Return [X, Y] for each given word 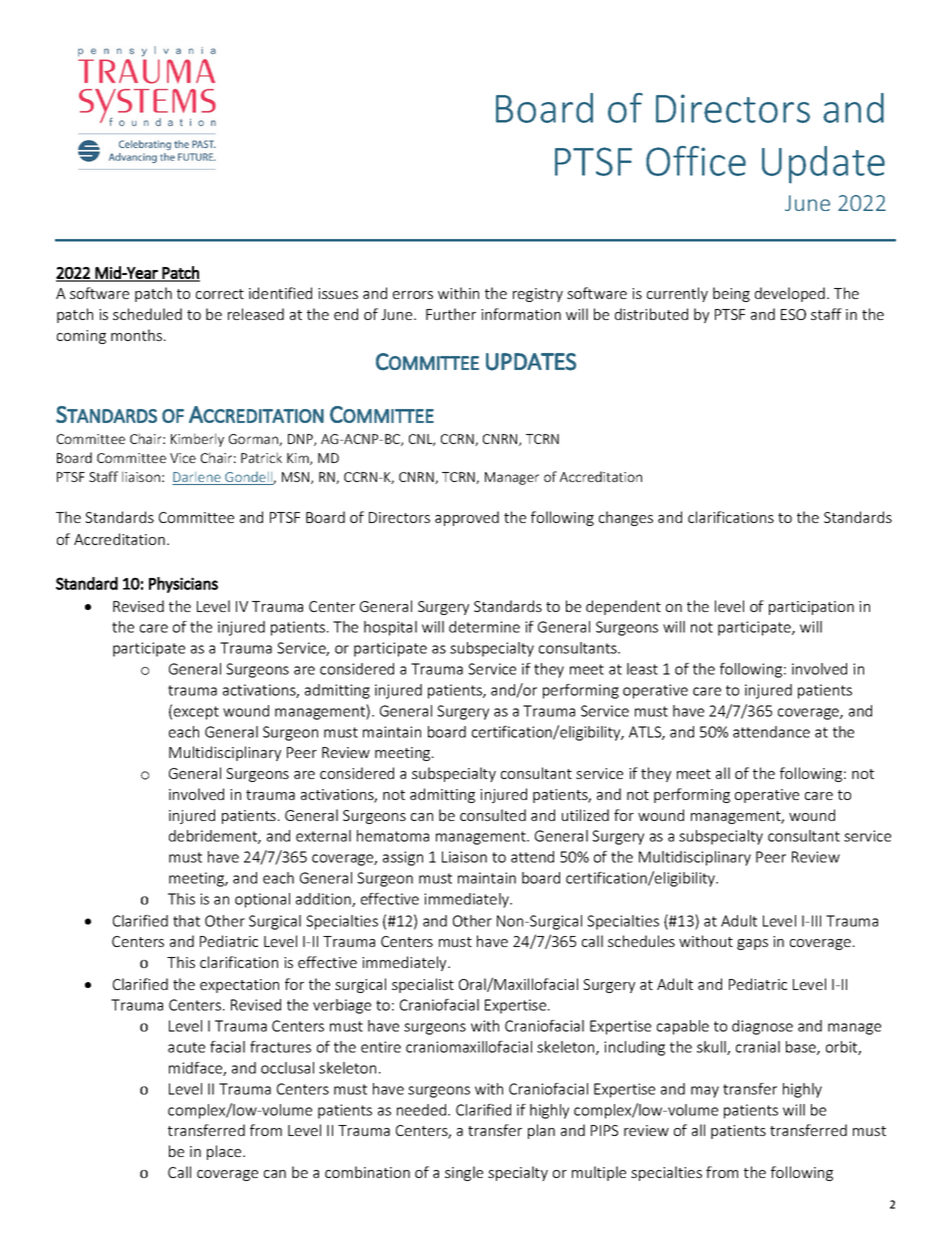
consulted [493, 815]
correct [220, 294]
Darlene [197, 478]
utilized [585, 815]
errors [413, 295]
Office [696, 161]
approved [467, 518]
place [225, 1152]
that [186, 921]
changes [626, 518]
